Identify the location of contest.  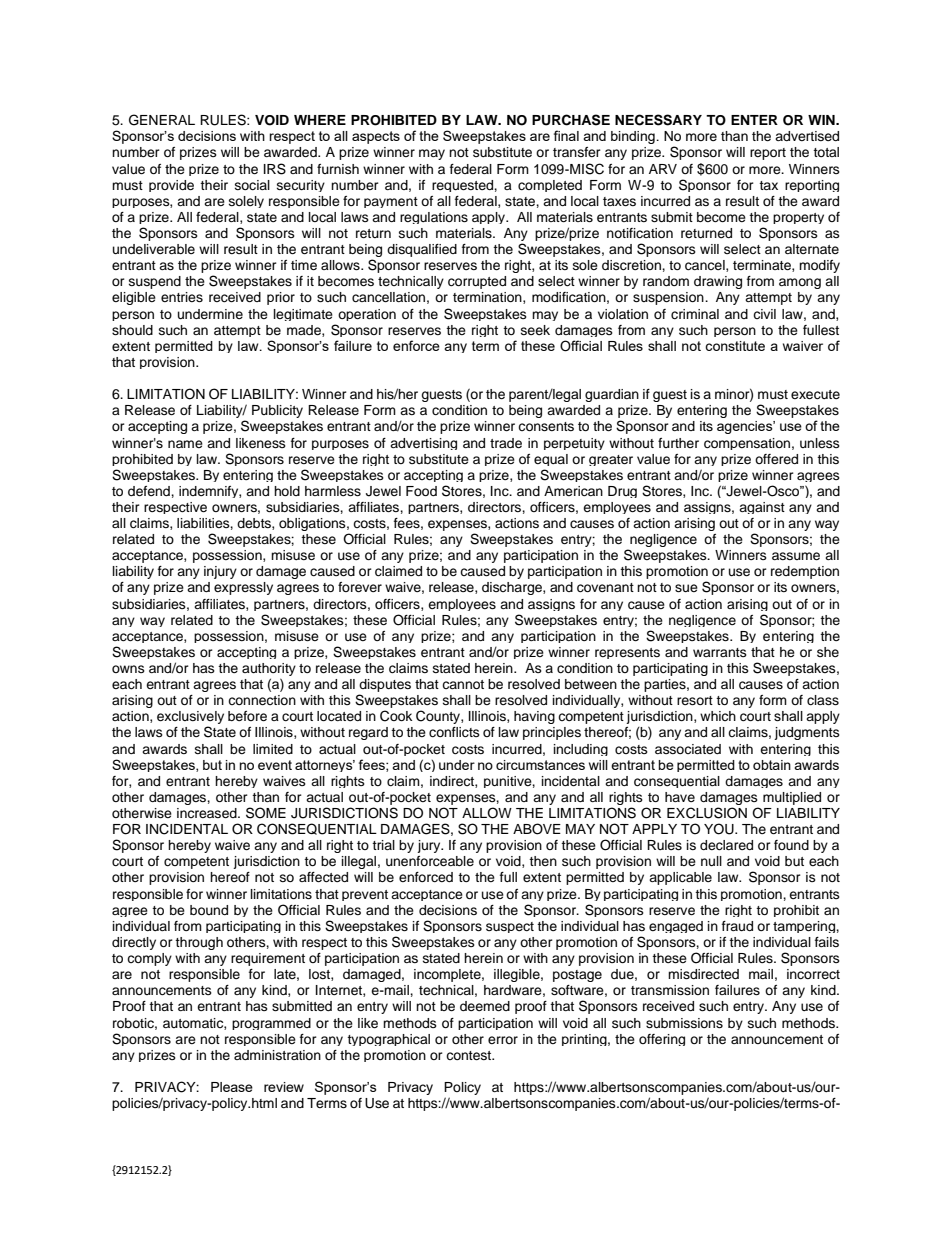
(470, 1055).
